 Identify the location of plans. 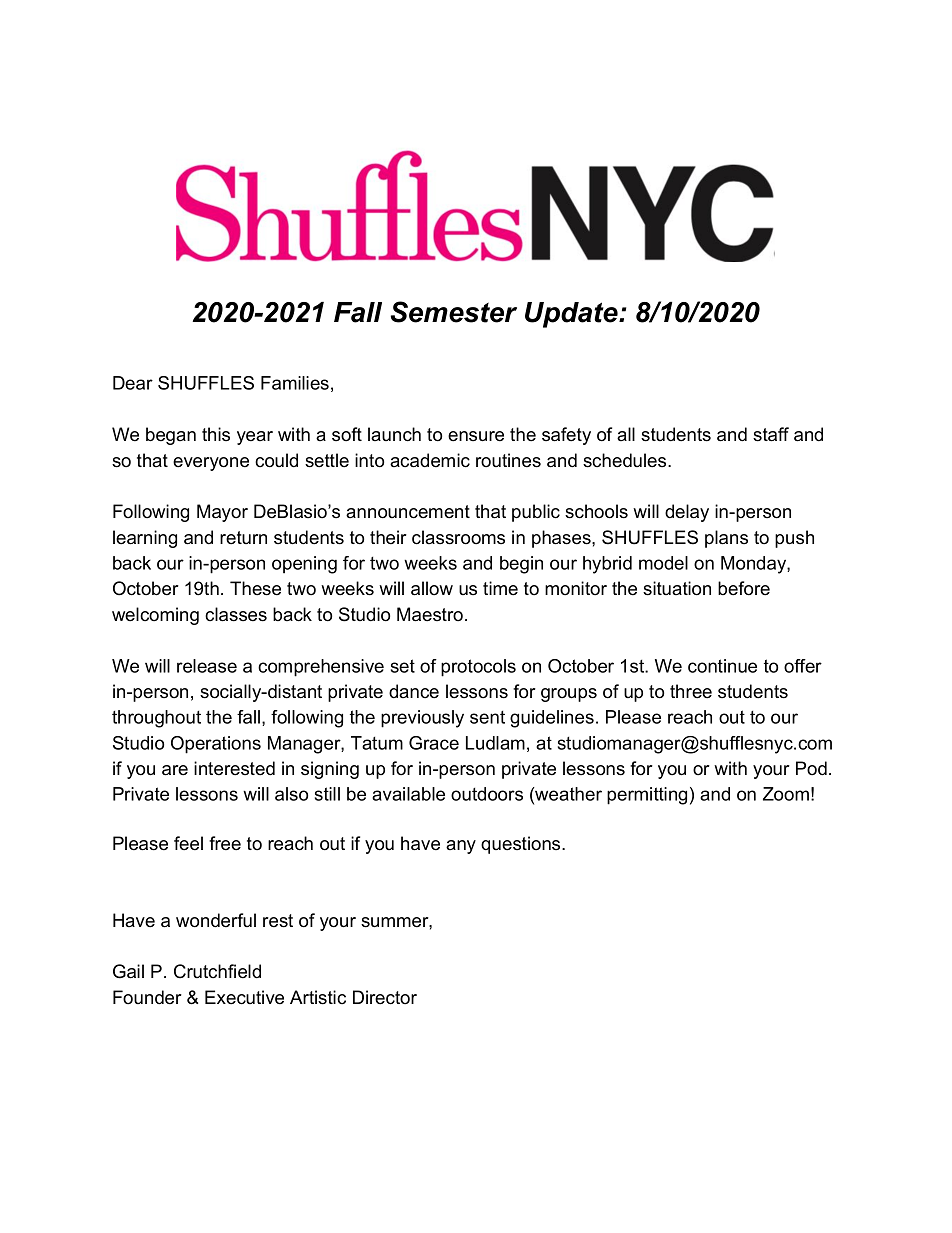
(726, 539).
